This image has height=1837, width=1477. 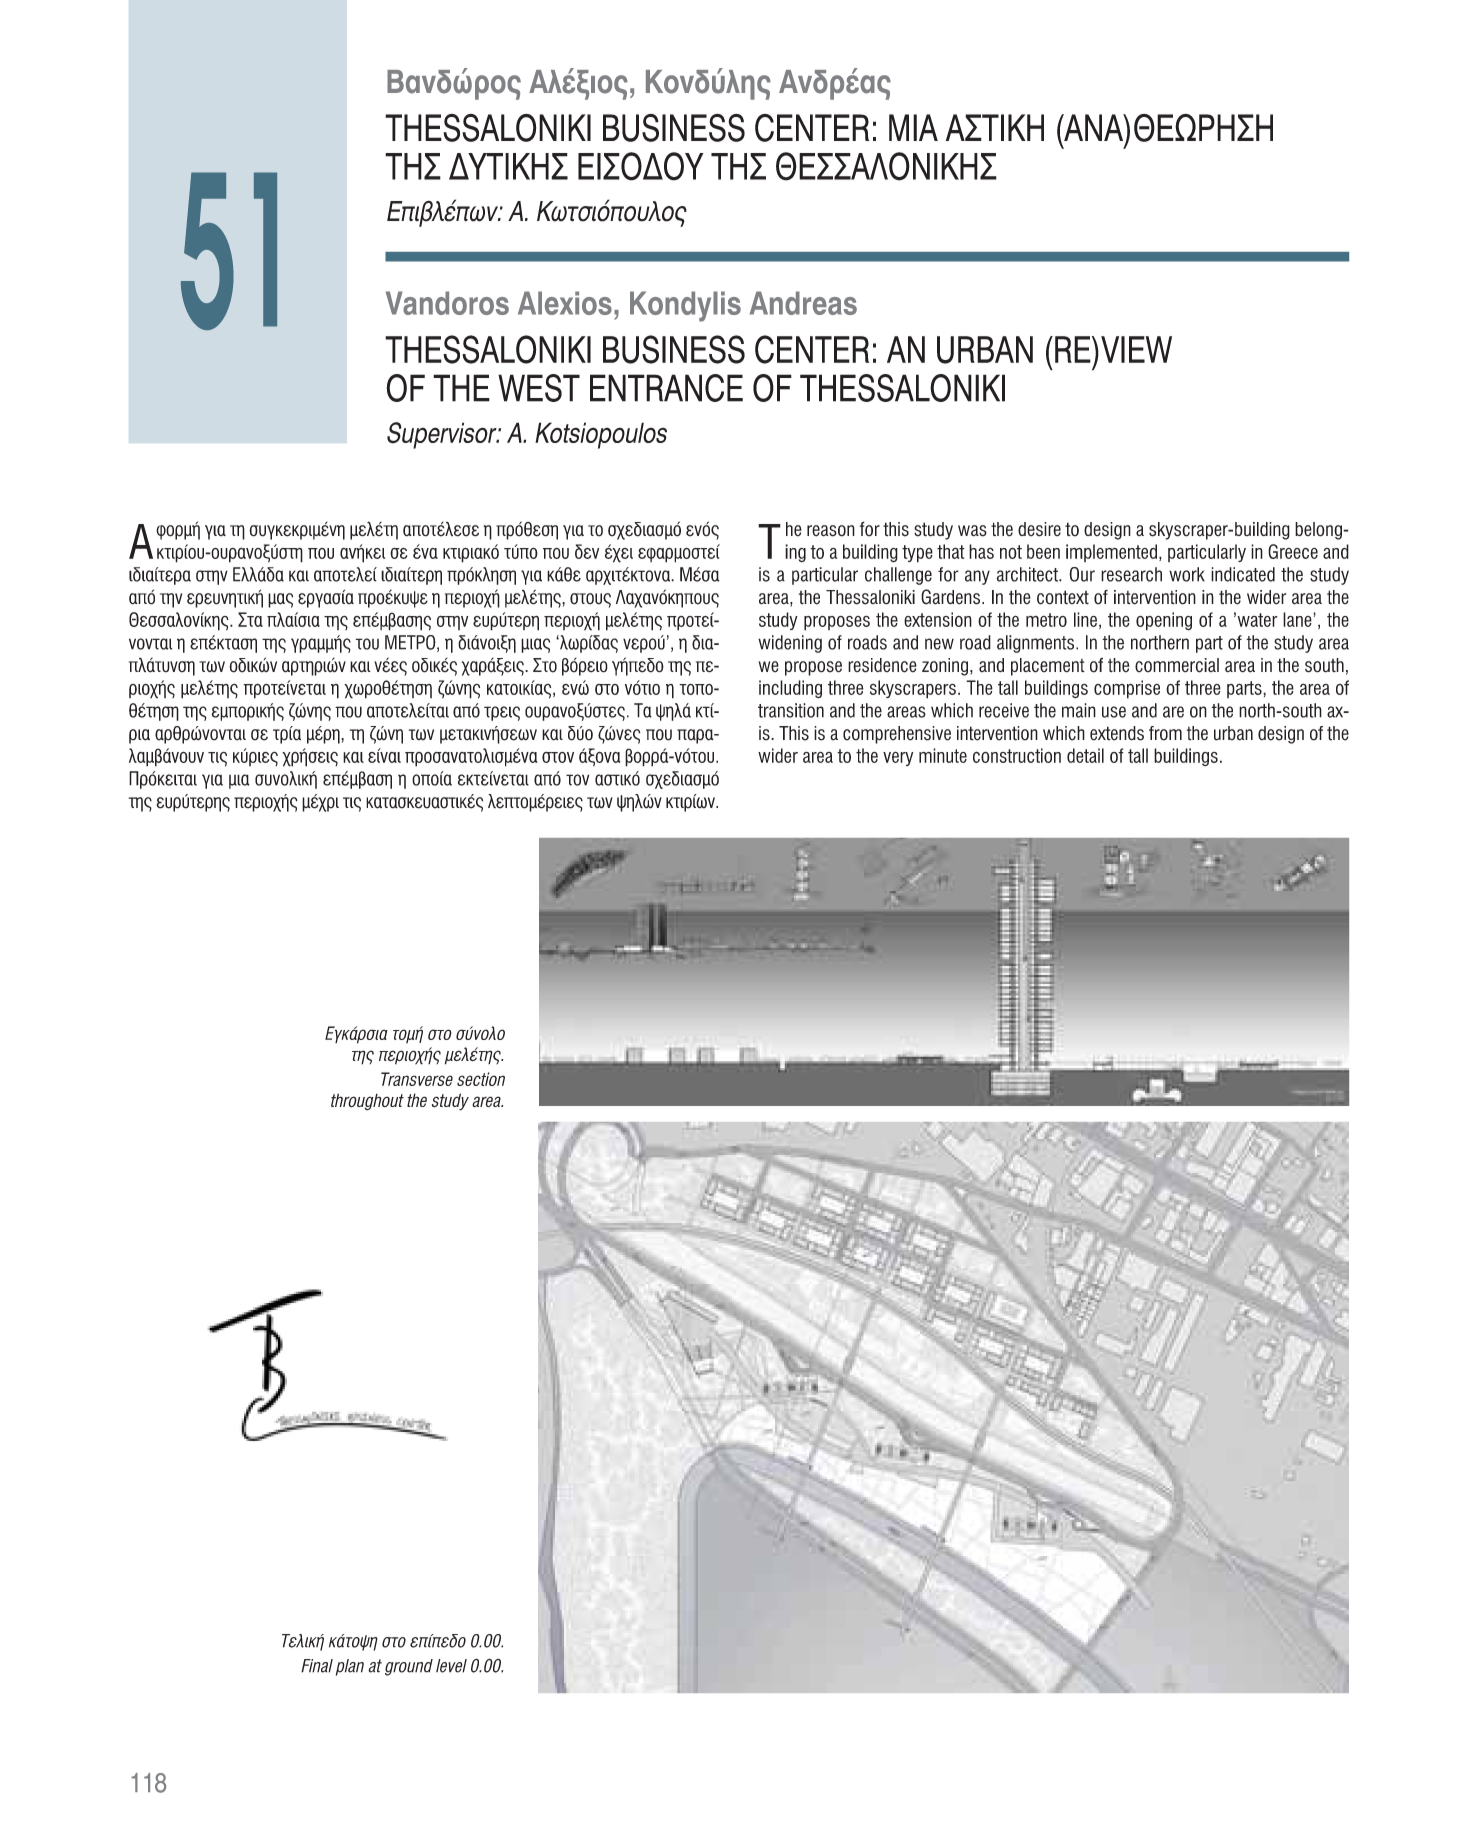 What do you see at coordinates (1039, 529) in the image?
I see `desire` at bounding box center [1039, 529].
